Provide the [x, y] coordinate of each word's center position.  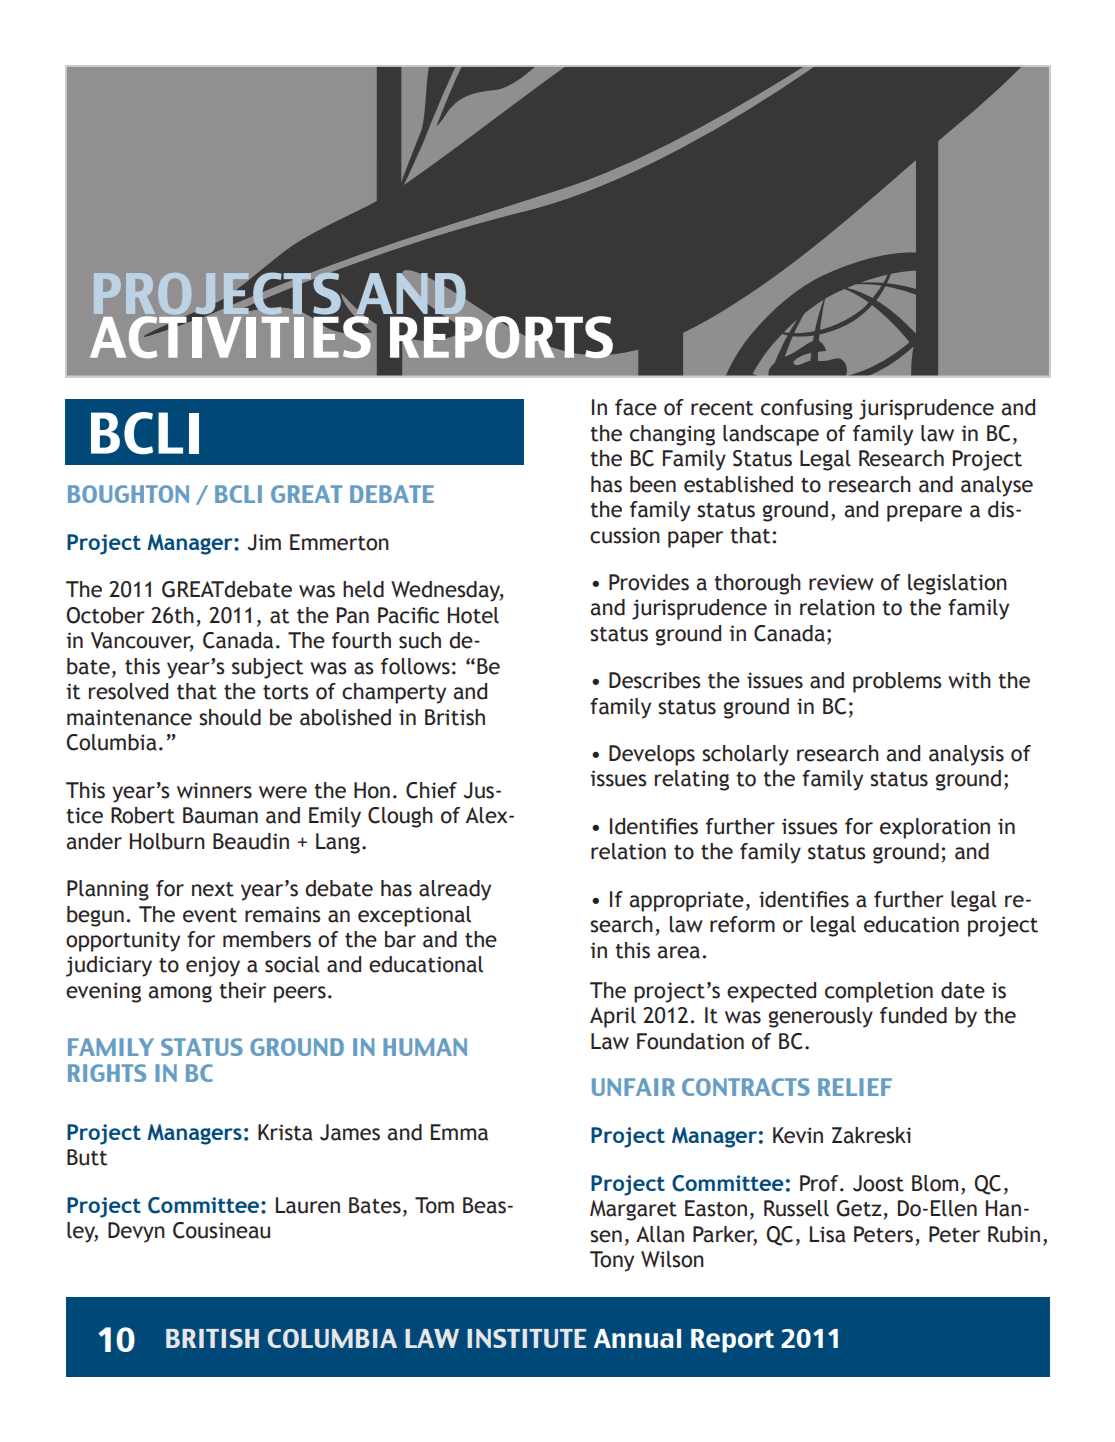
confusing [807, 409]
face [636, 407]
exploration [935, 828]
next [213, 889]
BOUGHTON [128, 494]
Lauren [308, 1205]
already [455, 890]
